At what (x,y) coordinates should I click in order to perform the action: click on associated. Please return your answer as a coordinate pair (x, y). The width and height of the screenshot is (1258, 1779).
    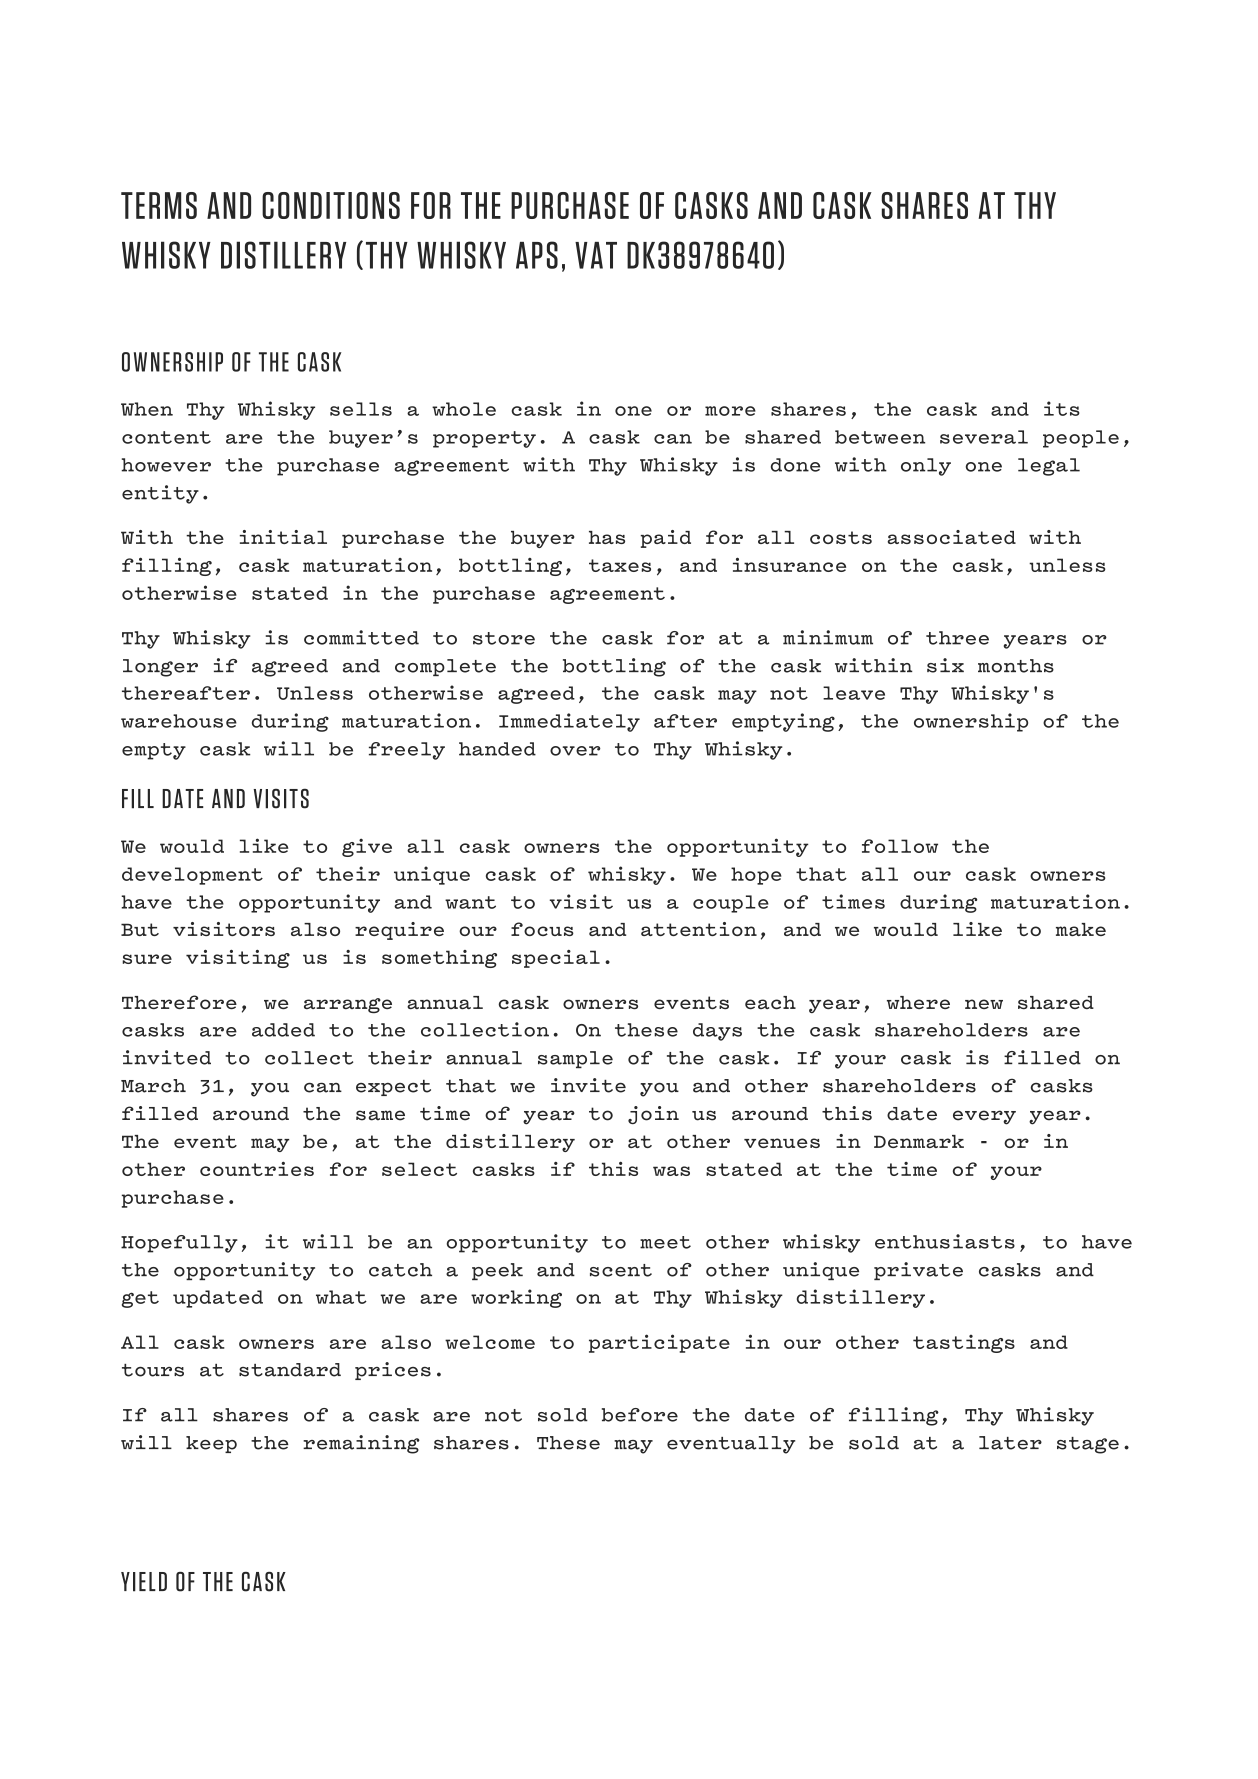
    Looking at the image, I should click on (952, 537).
